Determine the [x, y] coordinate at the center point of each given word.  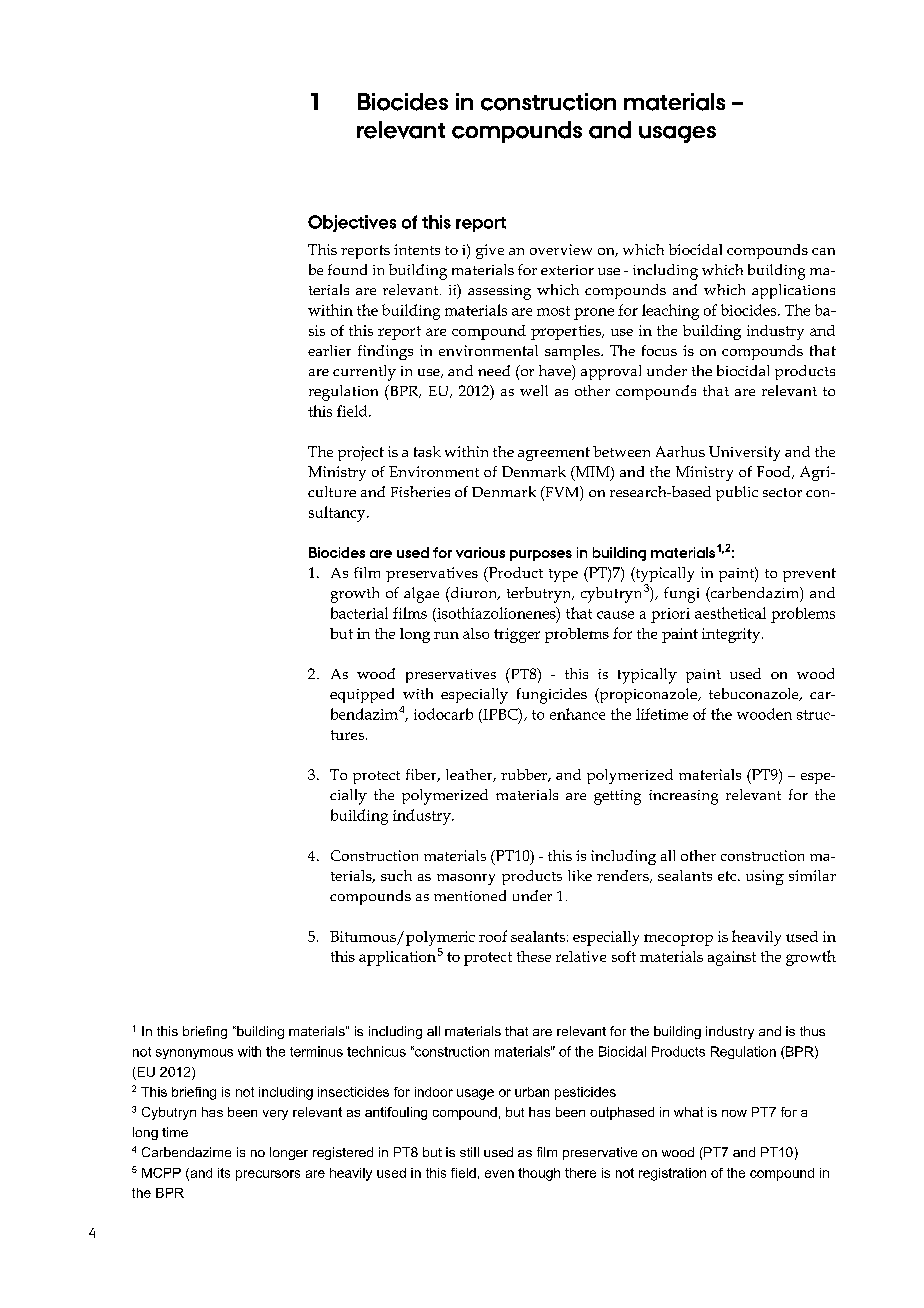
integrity [732, 635]
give [490, 251]
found [347, 269]
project [361, 453]
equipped [362, 695]
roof [493, 936]
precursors [268, 1175]
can [823, 251]
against [732, 958]
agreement [554, 454]
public [737, 493]
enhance [577, 714]
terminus [316, 1051]
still [469, 1152]
